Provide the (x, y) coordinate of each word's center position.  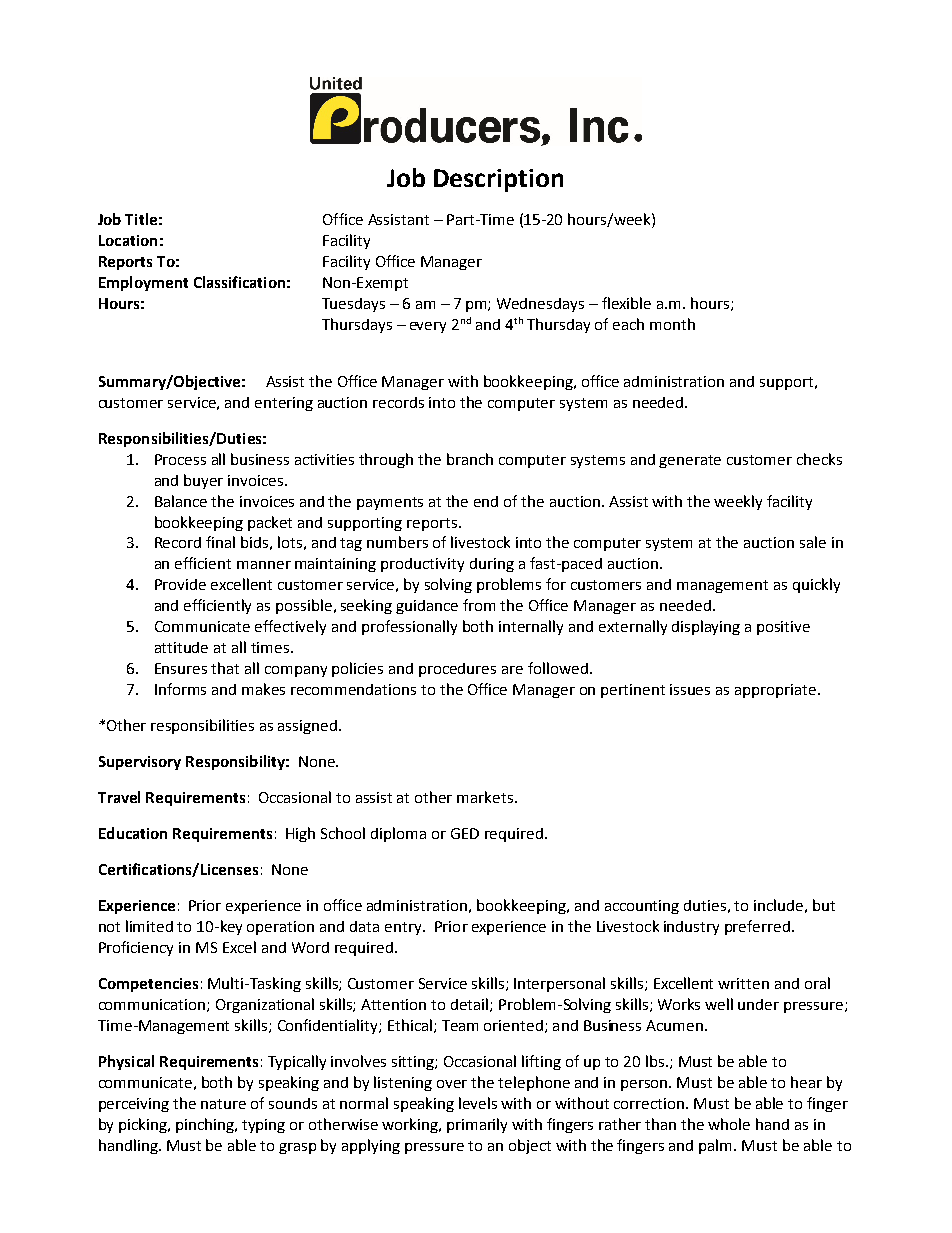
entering (284, 404)
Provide (180, 584)
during (492, 565)
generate (690, 461)
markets (486, 797)
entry (404, 928)
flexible (626, 303)
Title (141, 219)
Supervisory (140, 763)
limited (149, 926)
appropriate (777, 691)
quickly (816, 585)
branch (470, 459)
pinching (206, 1125)
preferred (757, 927)
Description (498, 180)
